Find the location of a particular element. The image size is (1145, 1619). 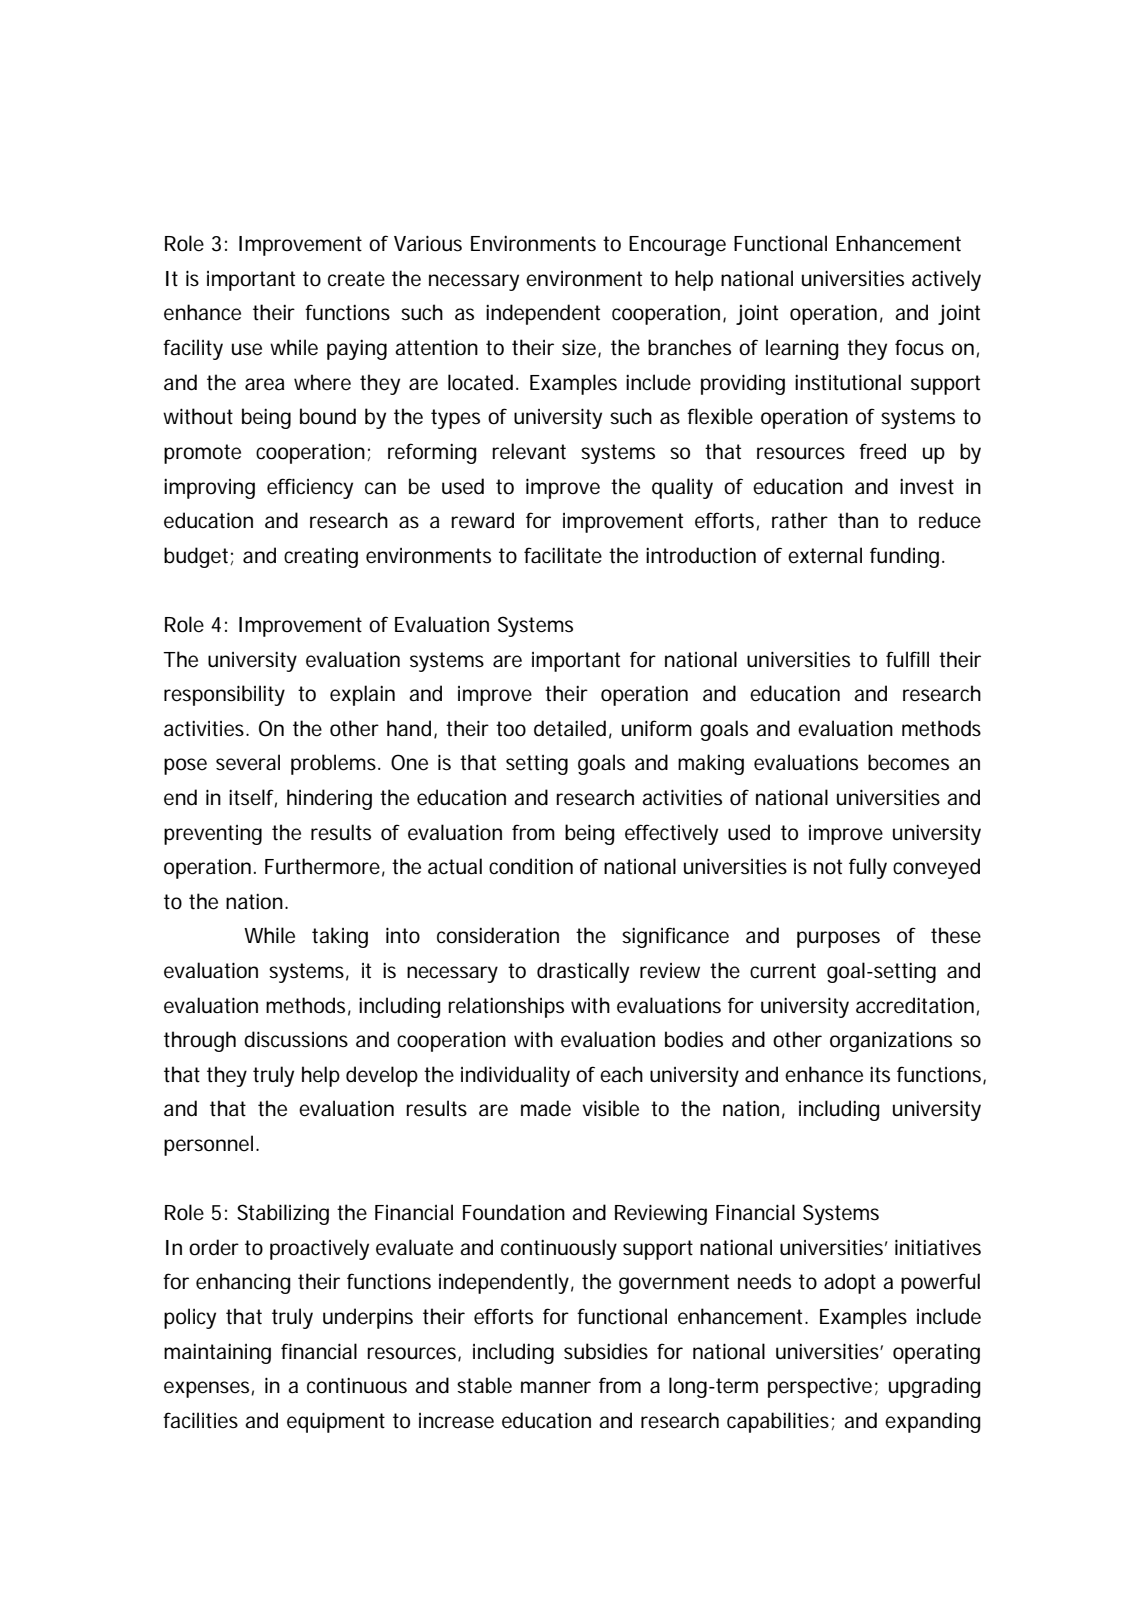

itself is located at coordinates (253, 798).
